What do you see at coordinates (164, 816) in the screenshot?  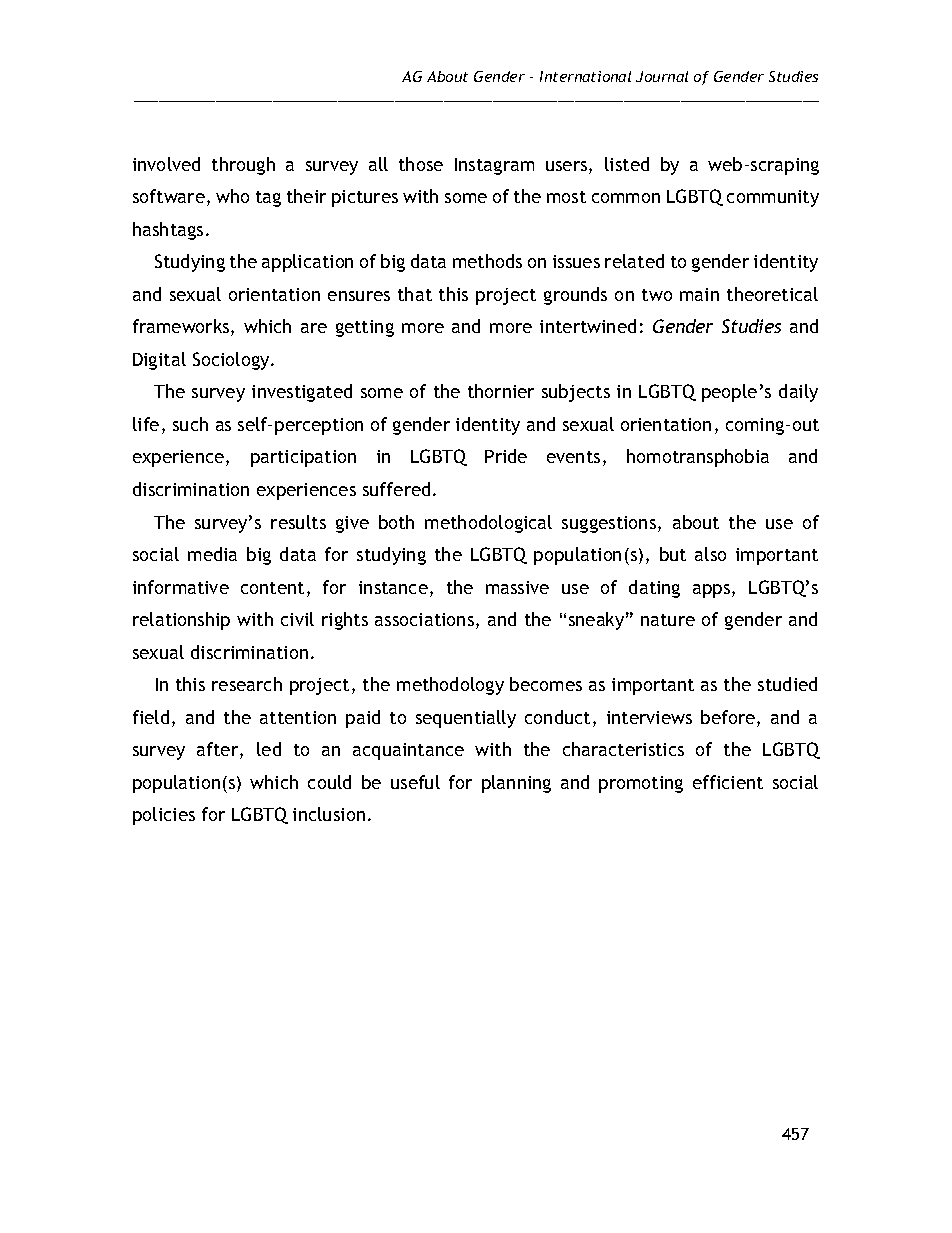 I see `policies` at bounding box center [164, 816].
